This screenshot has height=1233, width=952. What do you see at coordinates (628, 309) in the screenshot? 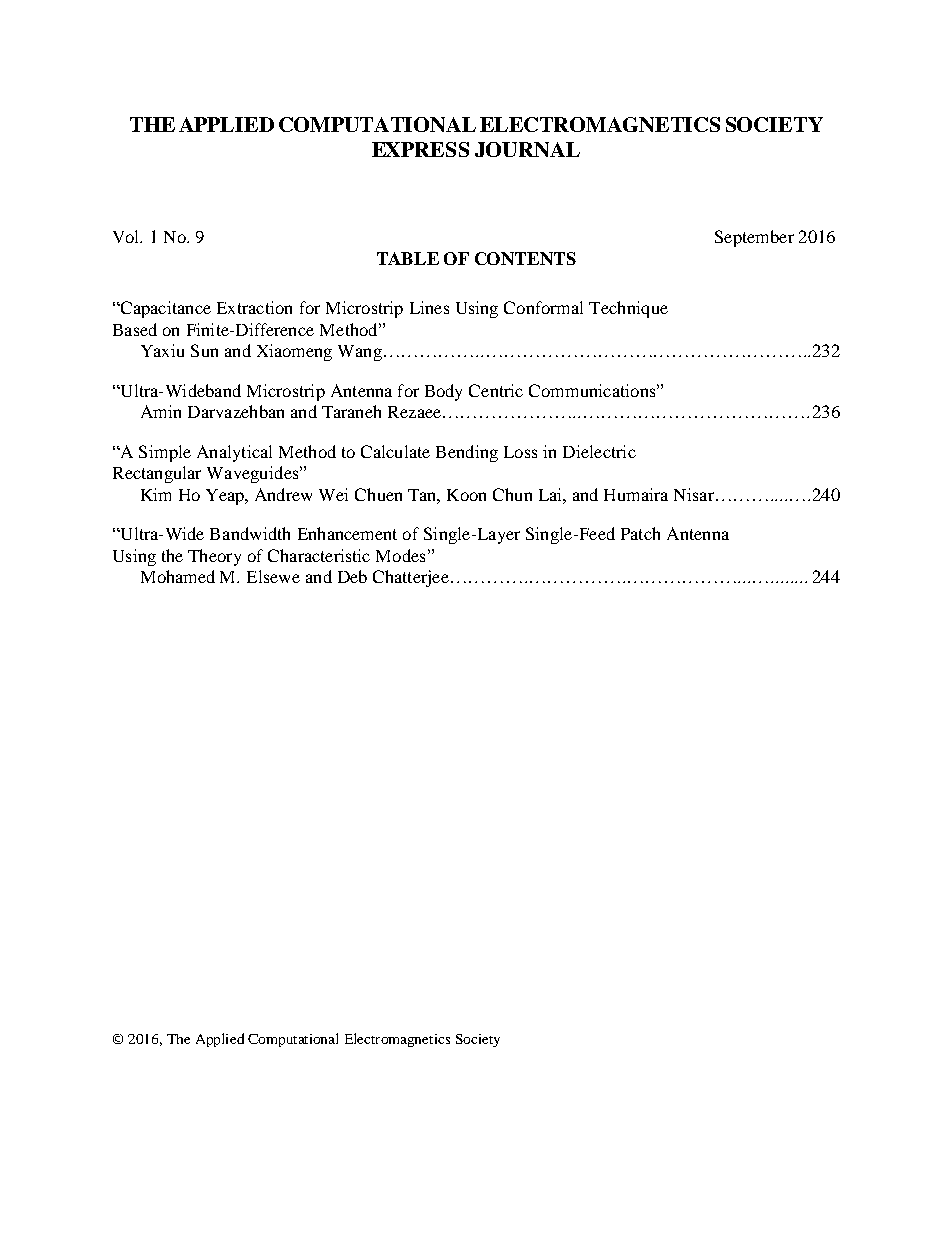
I see `Technique` at bounding box center [628, 309].
